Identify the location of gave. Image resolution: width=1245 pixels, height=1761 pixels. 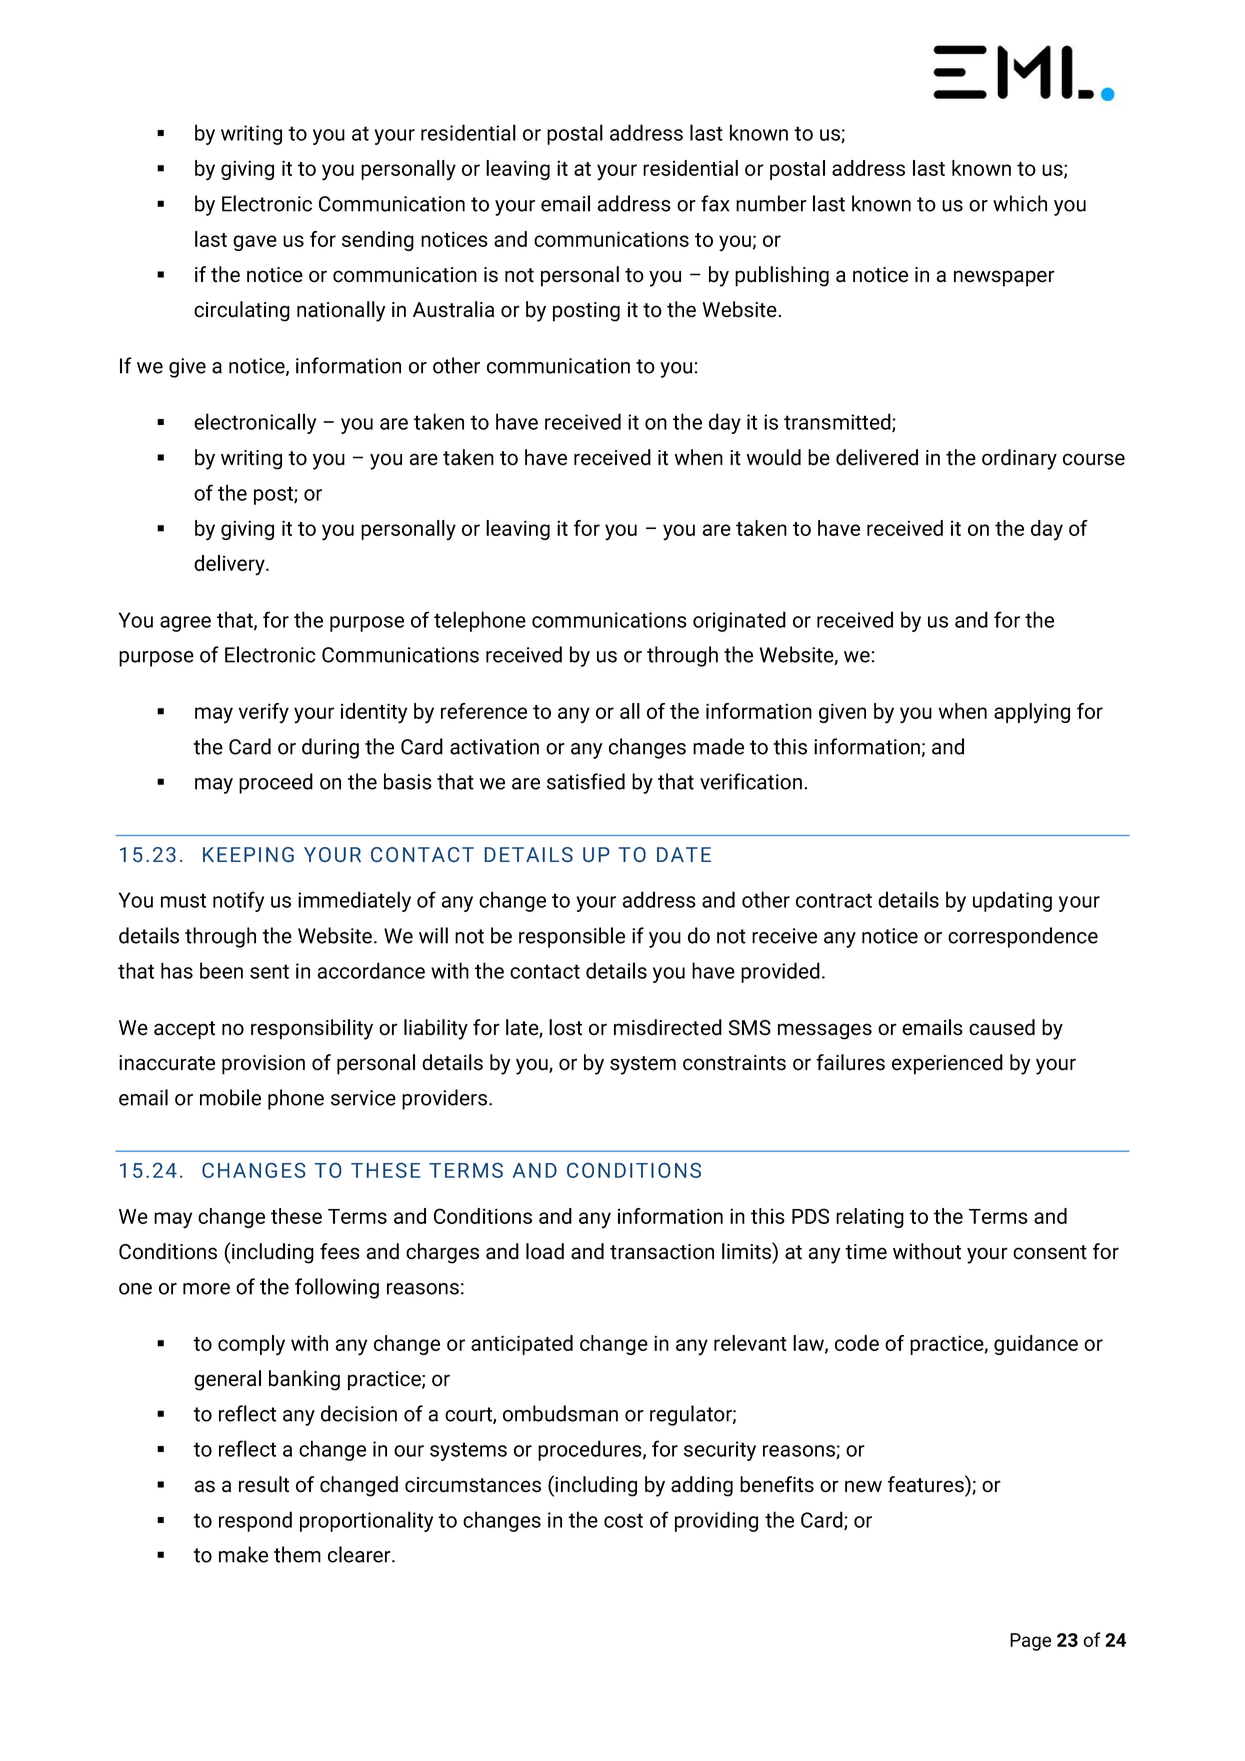
(255, 243).
